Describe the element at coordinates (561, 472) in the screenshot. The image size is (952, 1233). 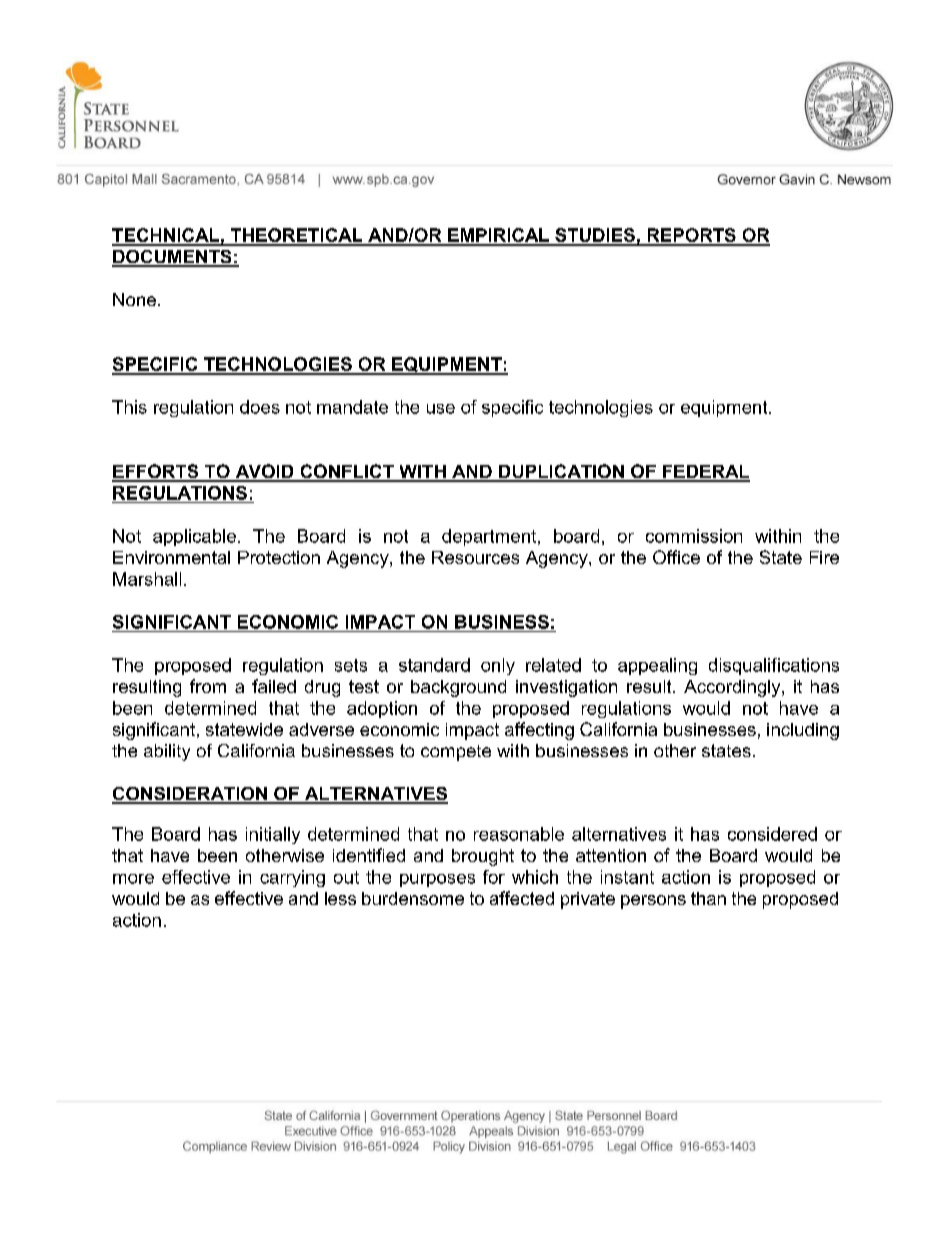
I see `DUPLICATION` at that location.
